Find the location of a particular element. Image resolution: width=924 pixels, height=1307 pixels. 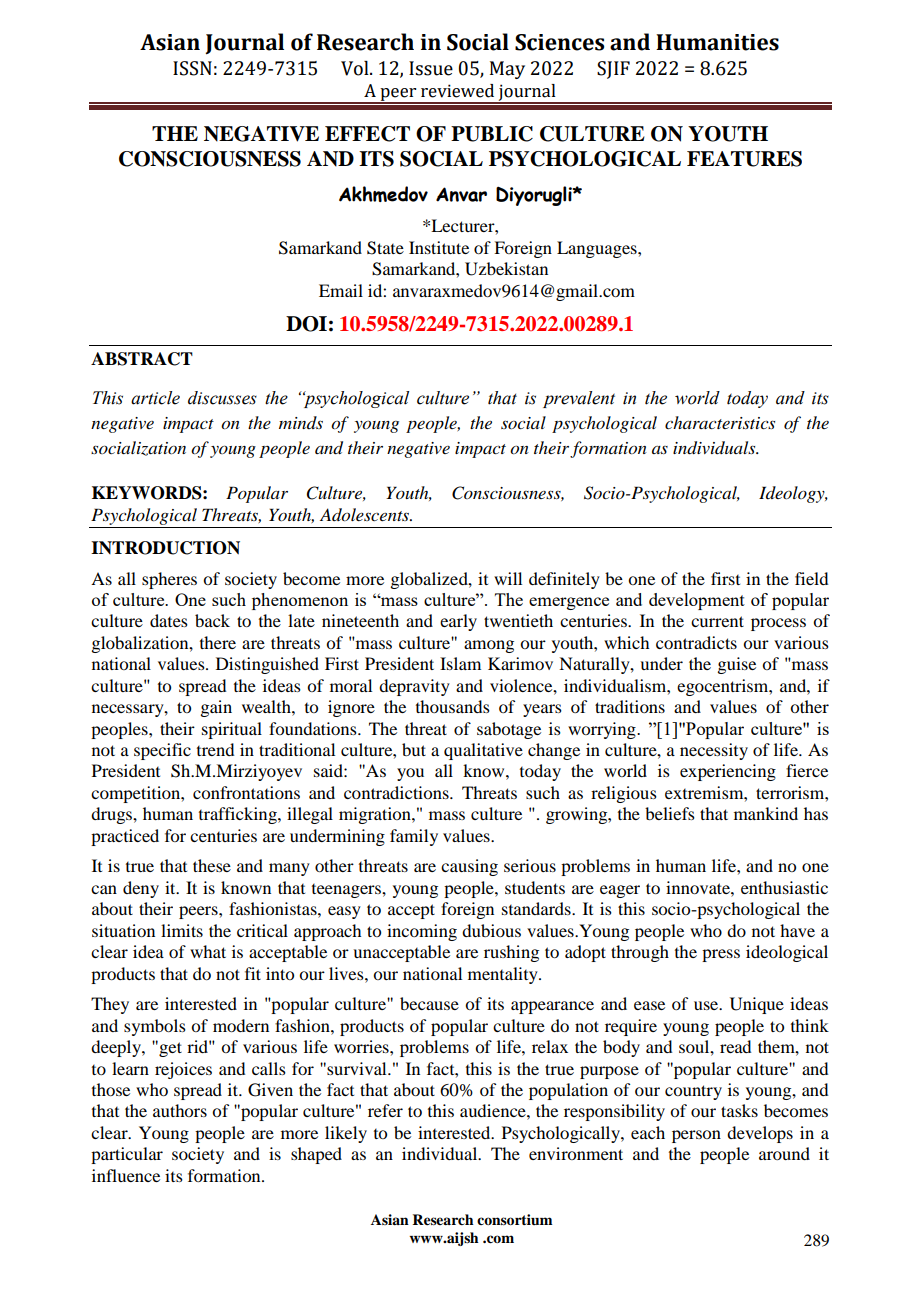

consortium is located at coordinates (515, 1219).
